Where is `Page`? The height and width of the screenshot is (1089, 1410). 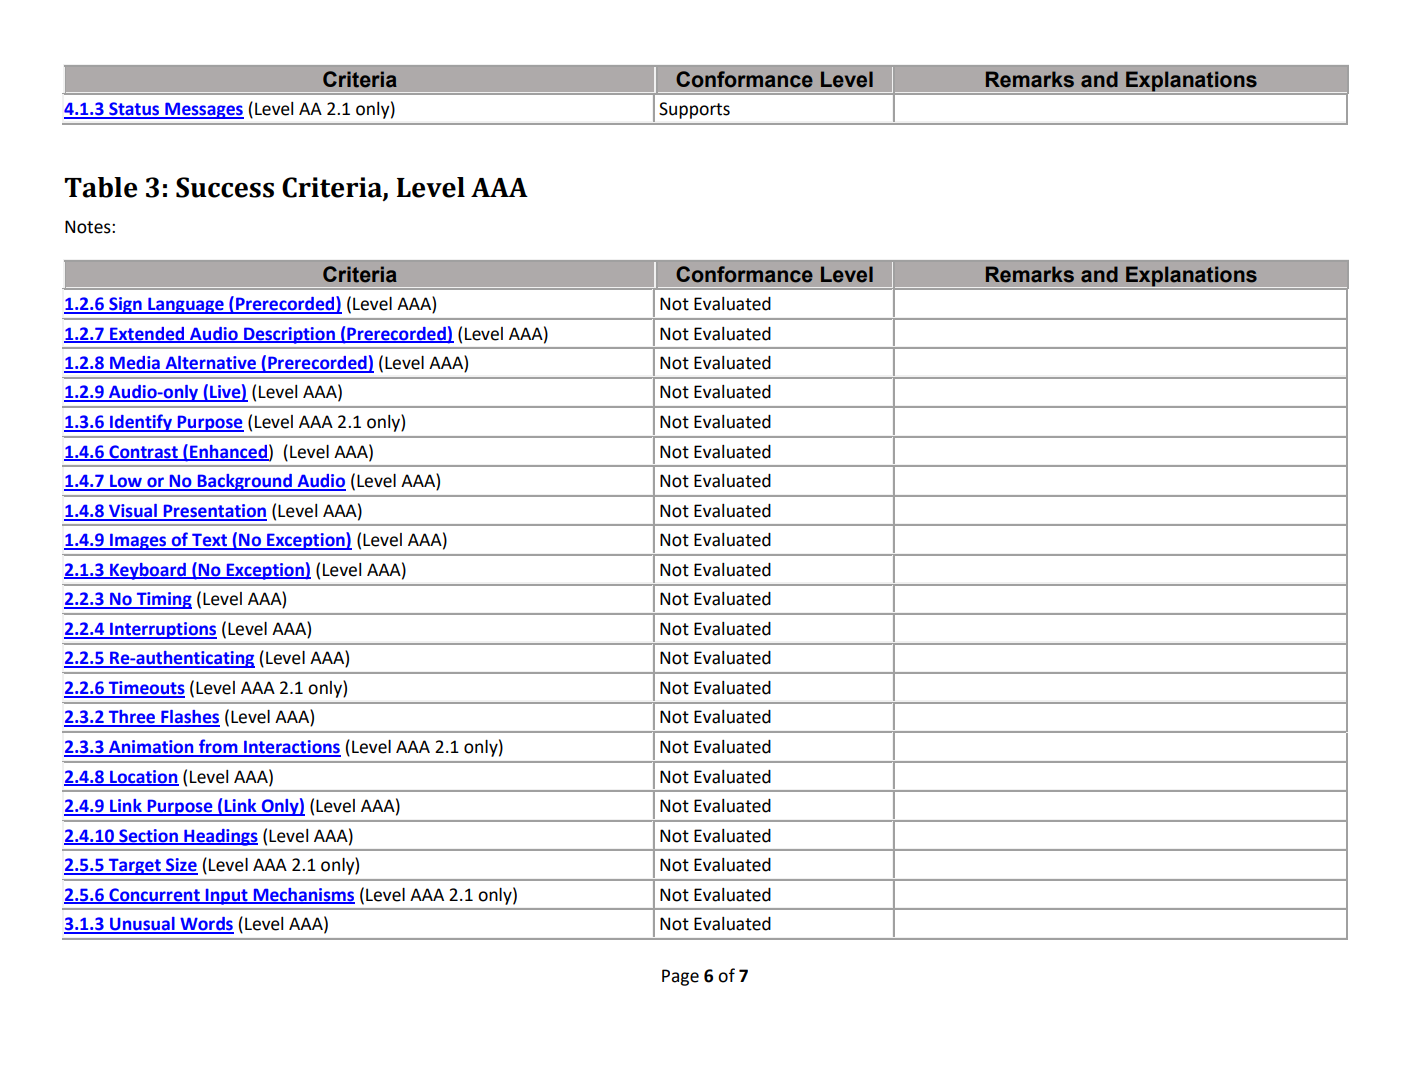 Page is located at coordinates (680, 977).
